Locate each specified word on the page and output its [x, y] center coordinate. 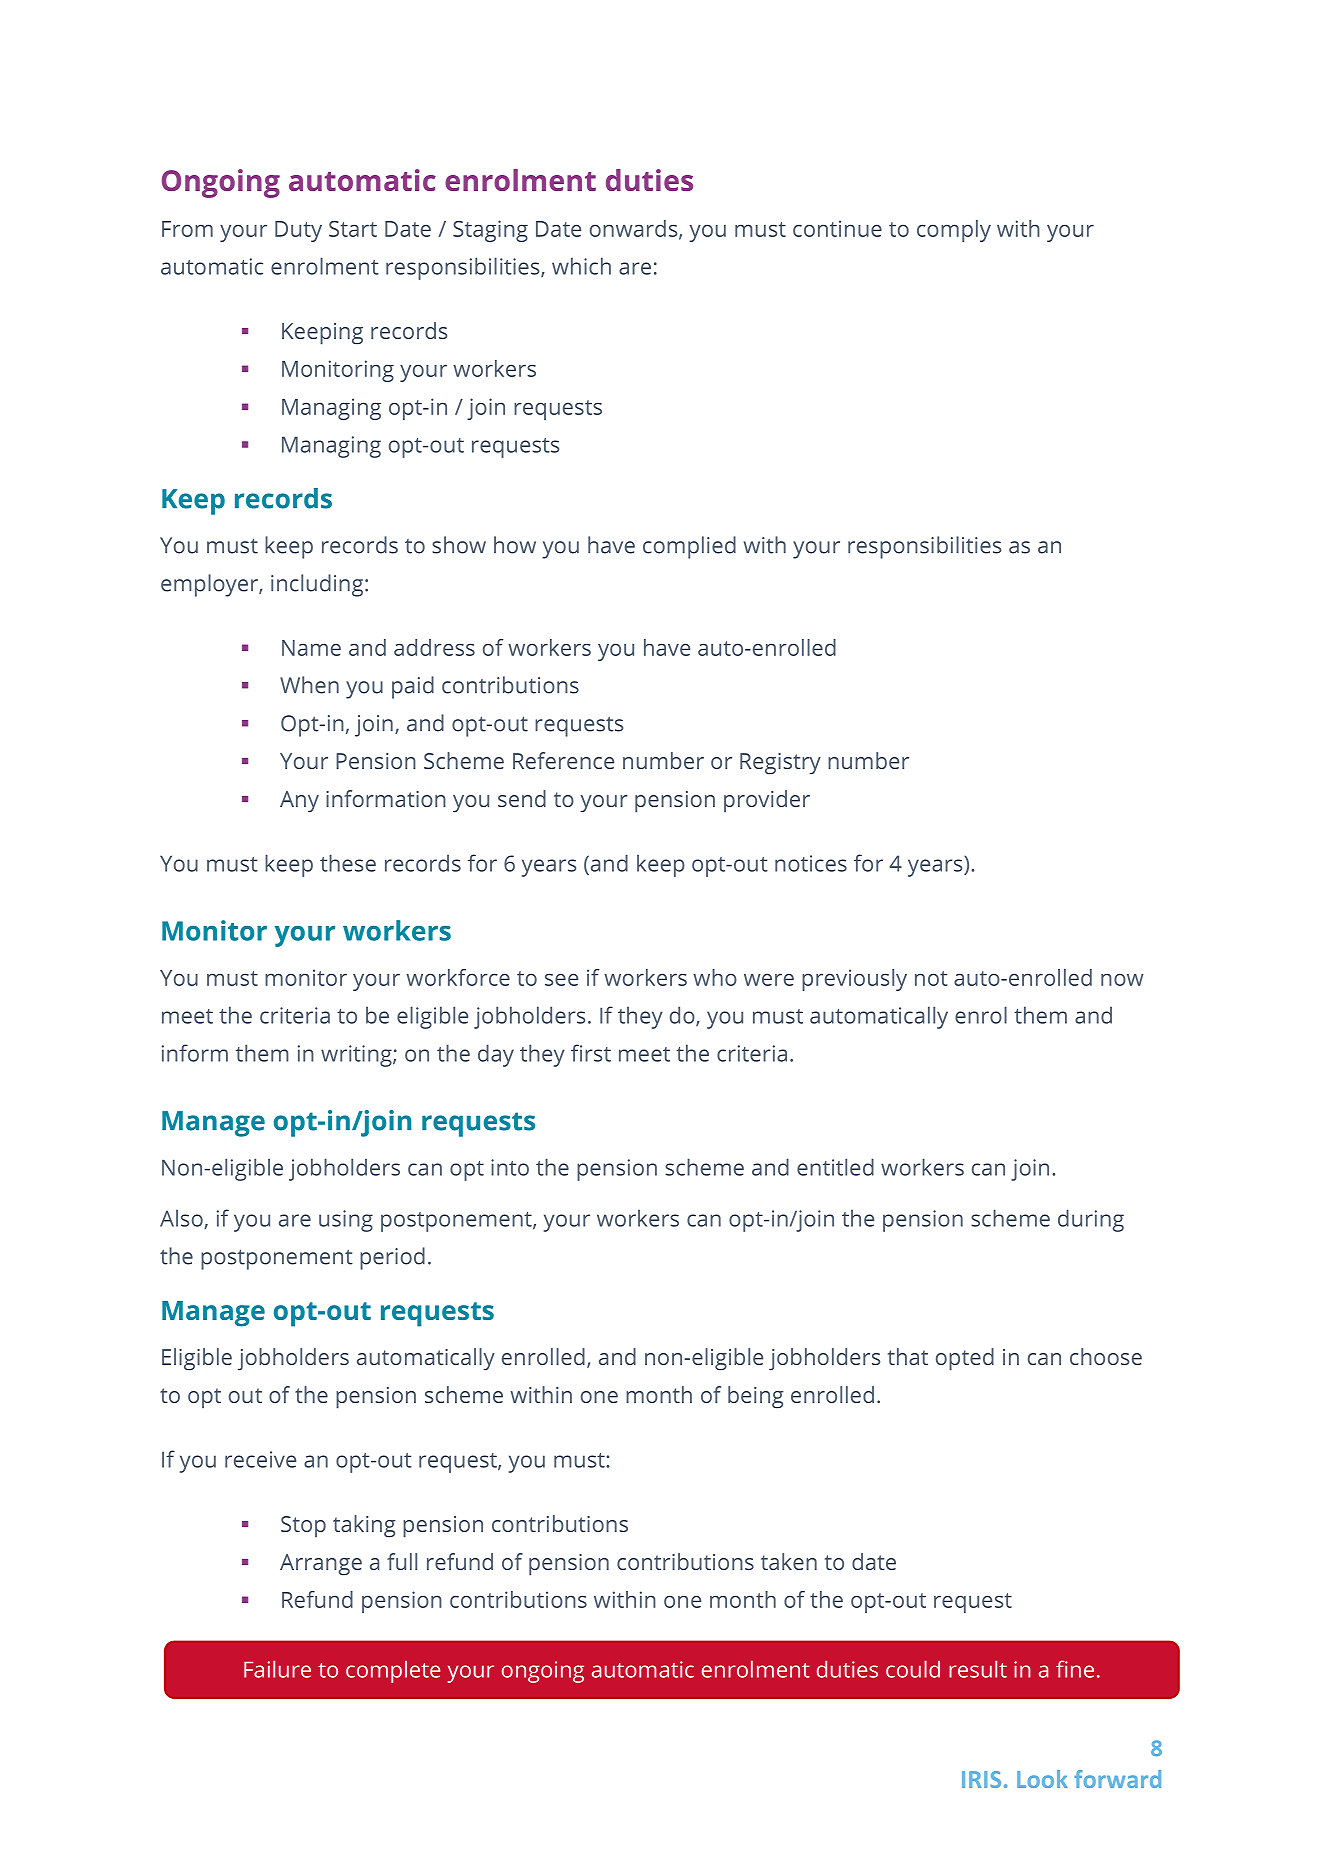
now [1122, 980]
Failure [277, 1669]
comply [954, 231]
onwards [635, 229]
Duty [298, 231]
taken [789, 1561]
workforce [458, 977]
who [715, 977]
